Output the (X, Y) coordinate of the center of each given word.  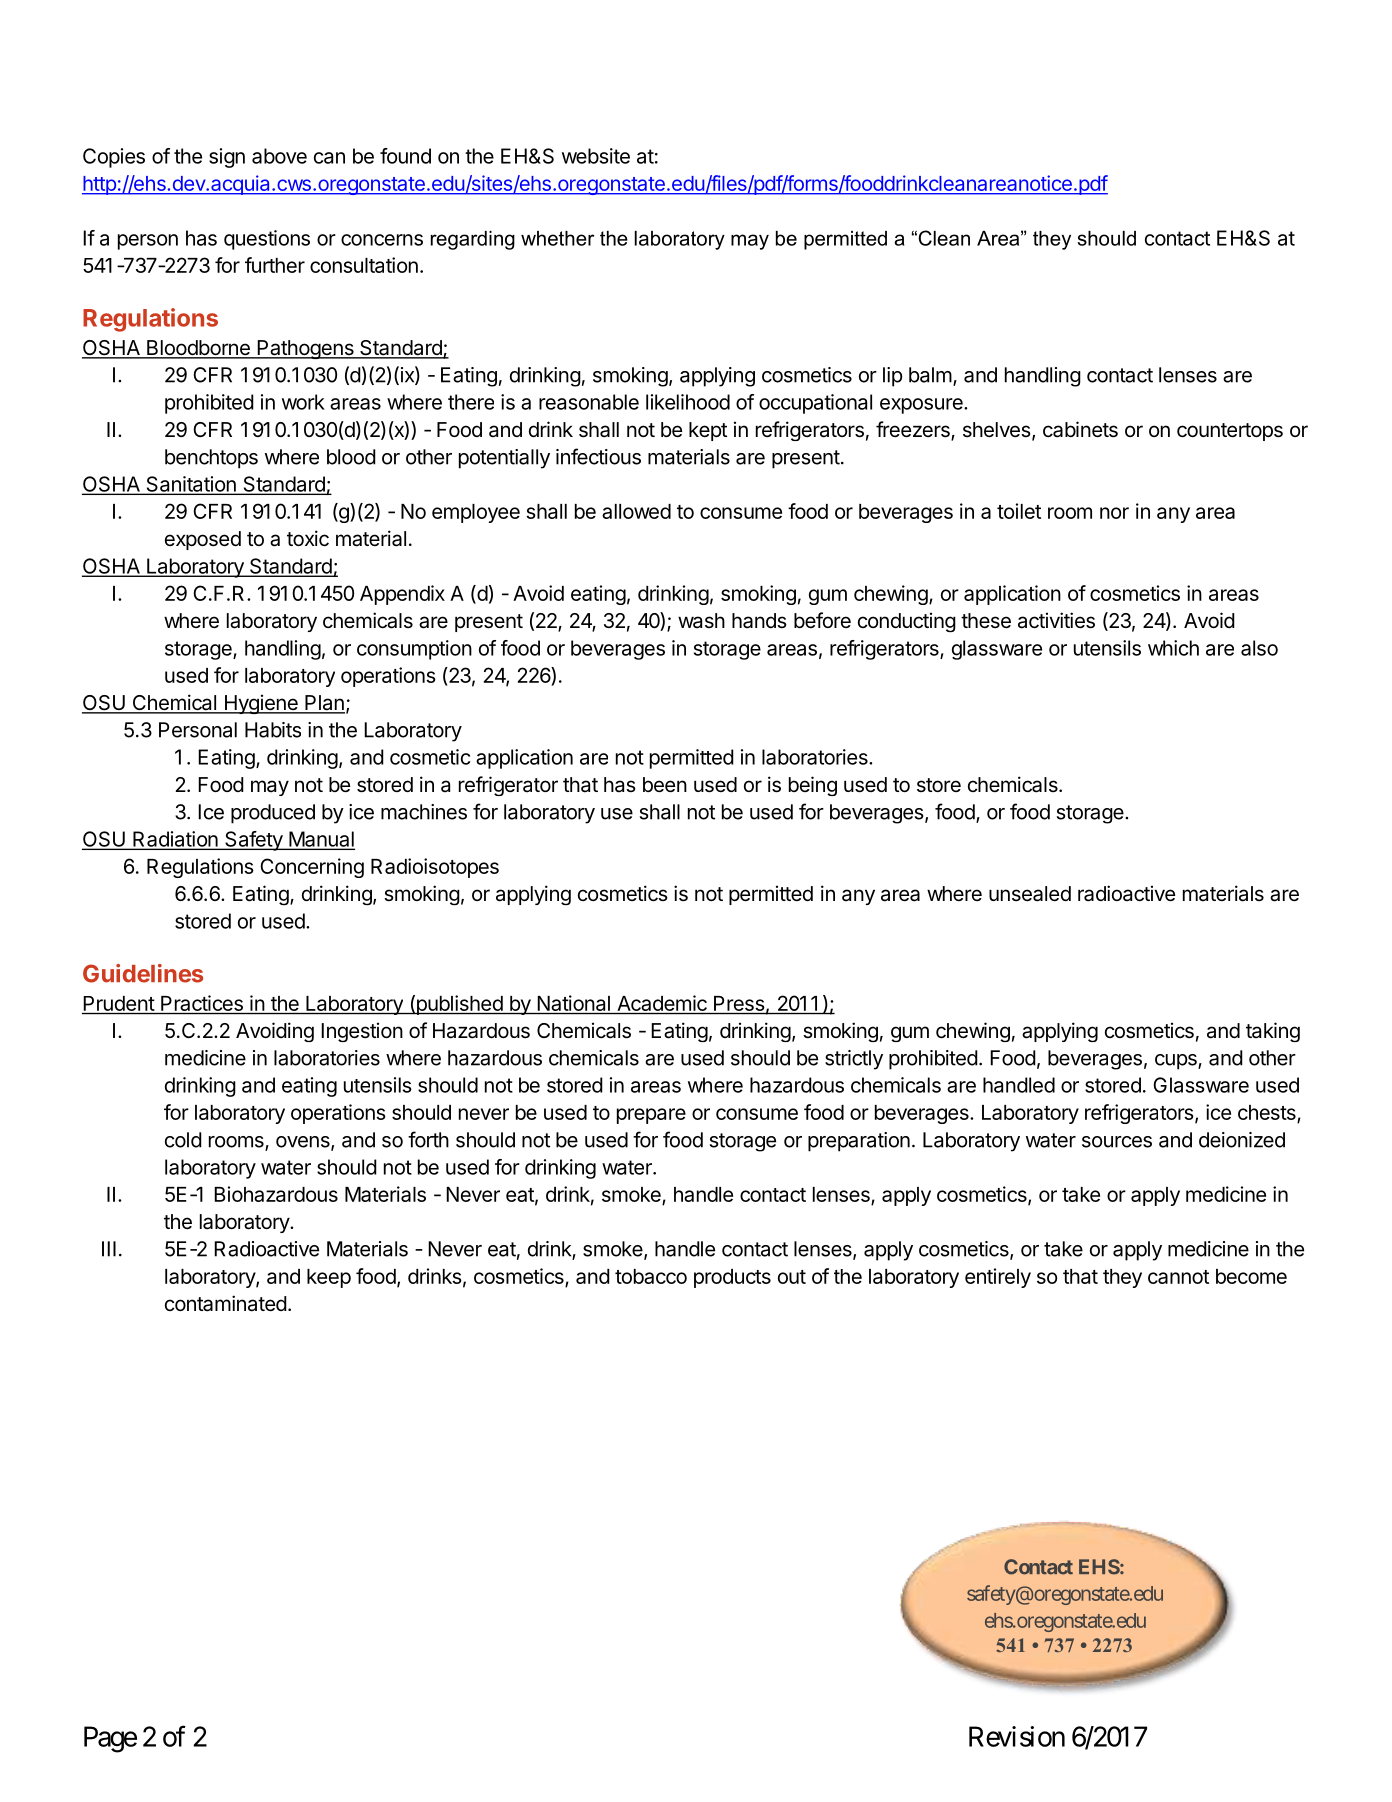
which (1173, 648)
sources (1117, 1142)
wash (701, 621)
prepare (651, 1116)
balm (930, 375)
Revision (1017, 1736)
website (596, 156)
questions (267, 240)
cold (183, 1140)
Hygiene (261, 704)
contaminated (226, 1303)
